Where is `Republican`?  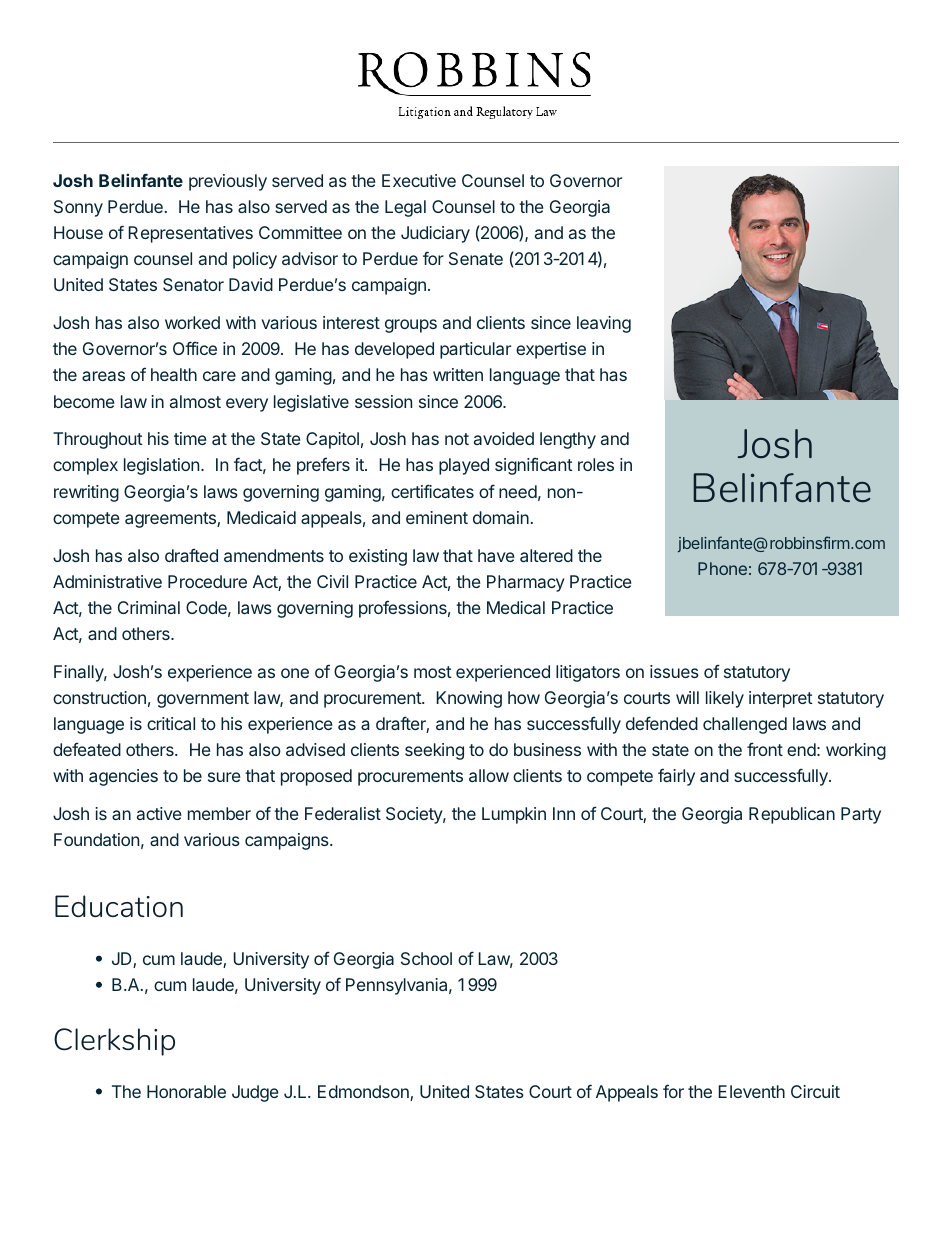 Republican is located at coordinates (792, 815).
